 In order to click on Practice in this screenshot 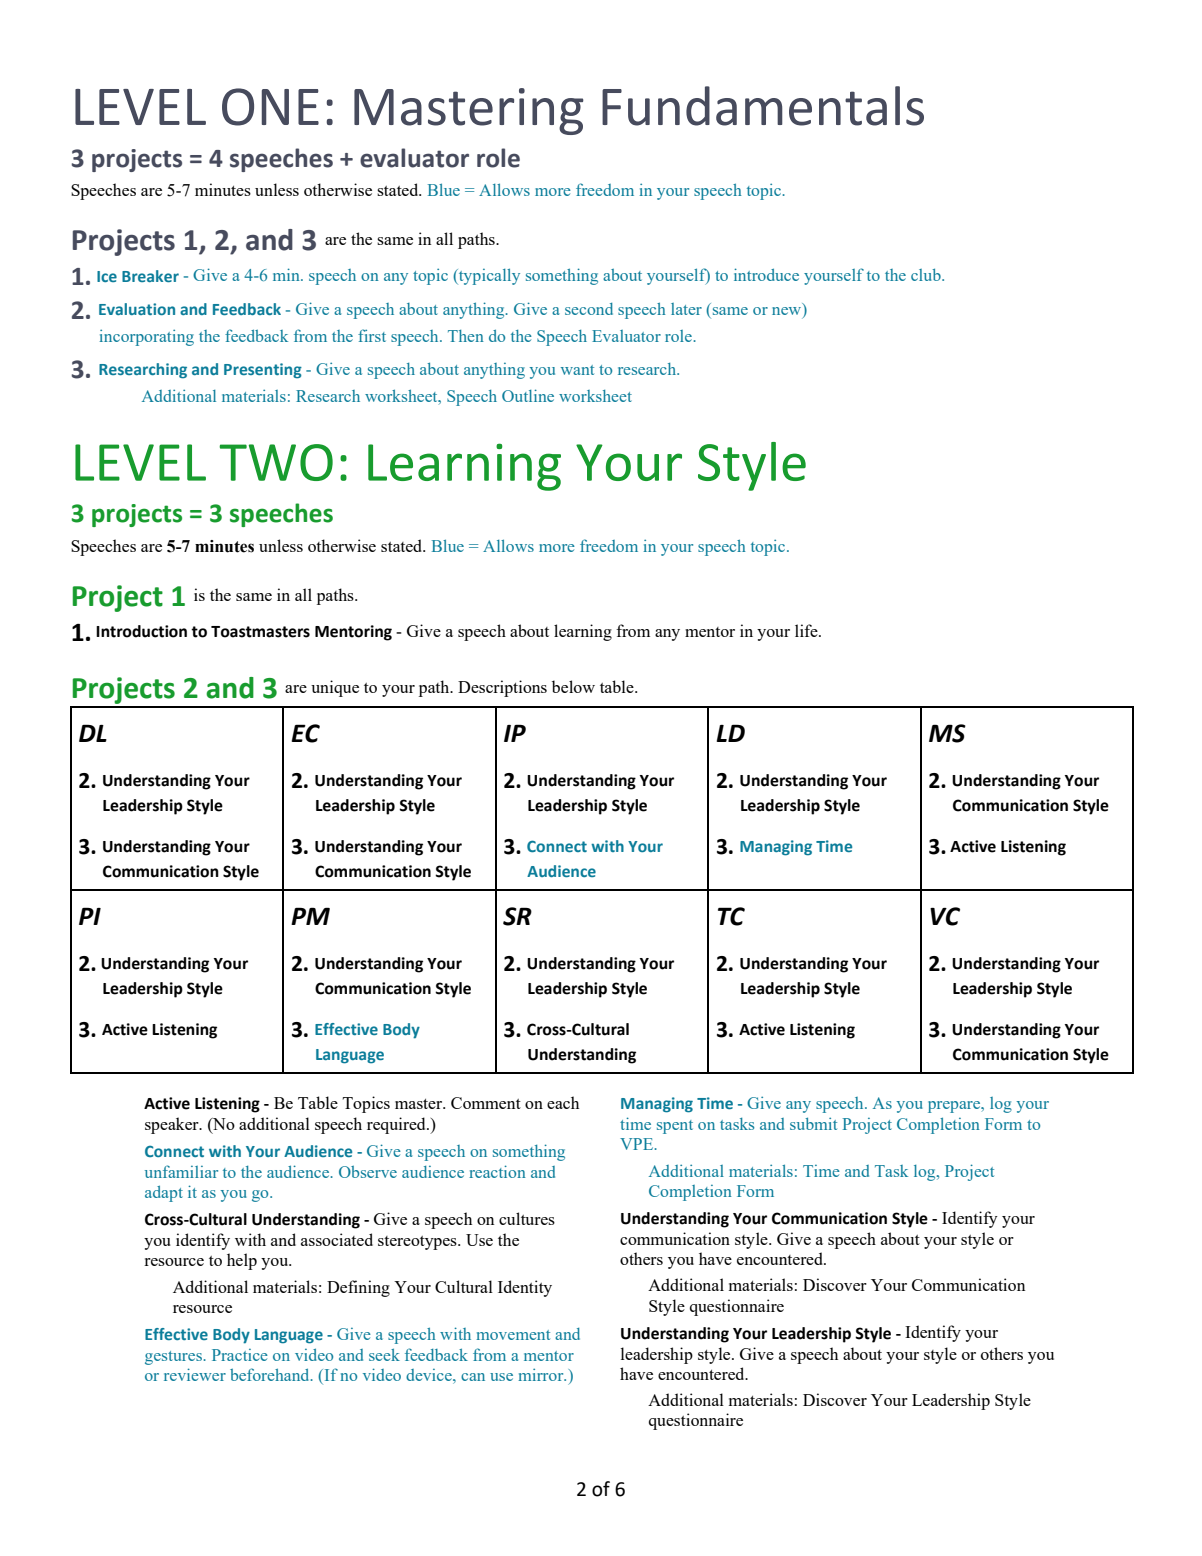, I will do `click(240, 1355)`.
